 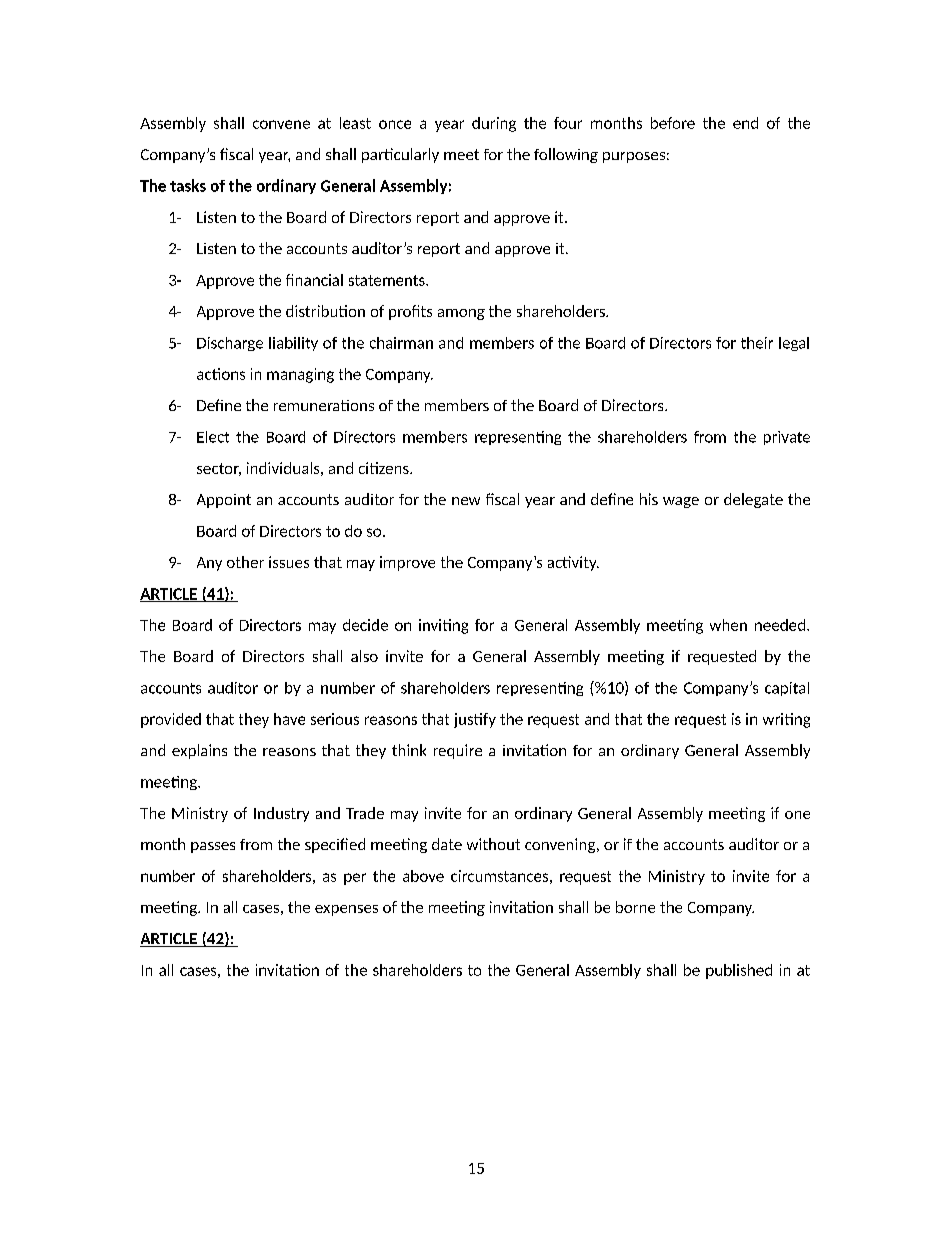 I want to click on new, so click(x=466, y=501).
